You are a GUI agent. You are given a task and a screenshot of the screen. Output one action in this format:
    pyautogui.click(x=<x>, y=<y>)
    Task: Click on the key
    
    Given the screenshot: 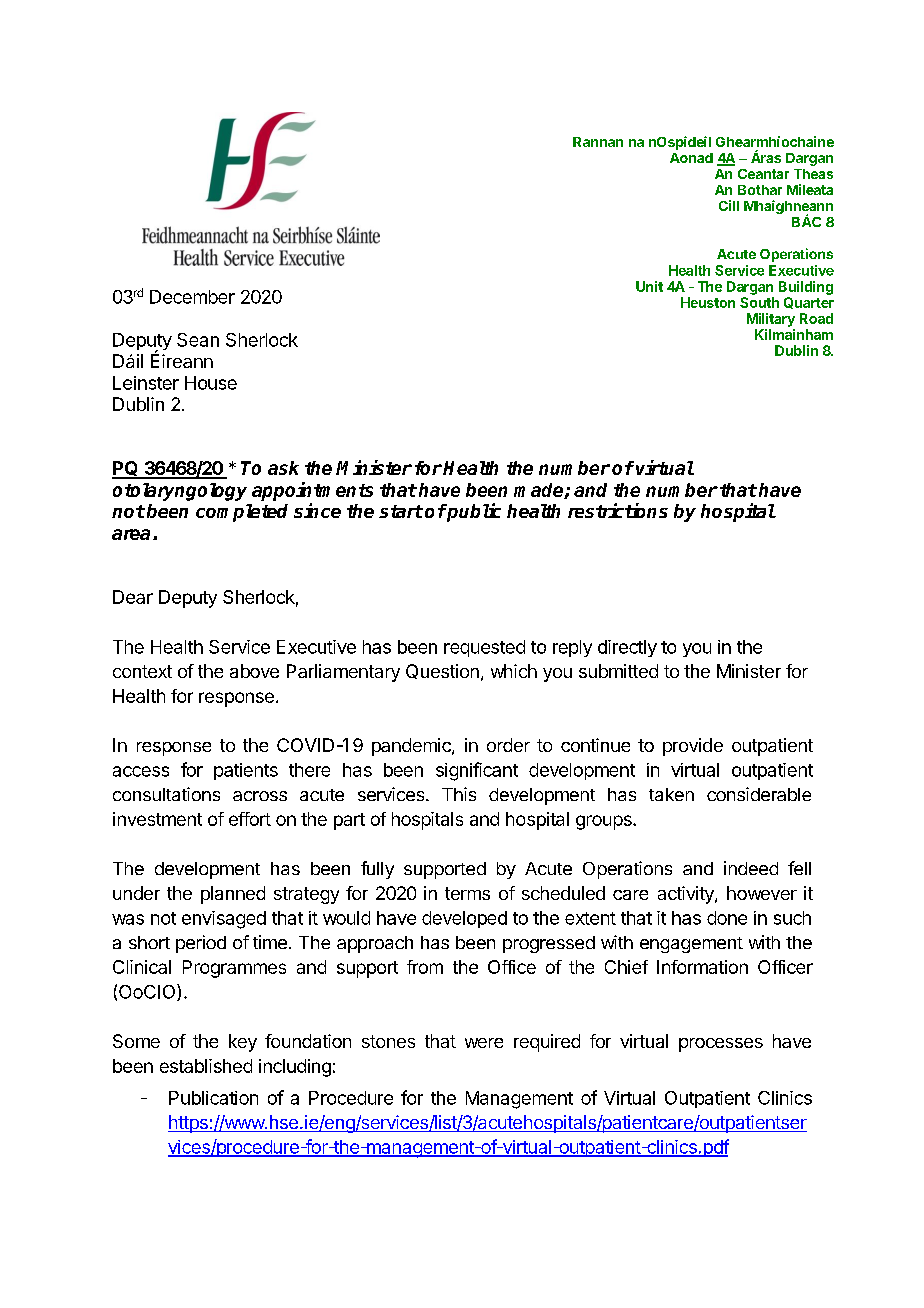 What is the action you would take?
    pyautogui.click(x=243, y=1043)
